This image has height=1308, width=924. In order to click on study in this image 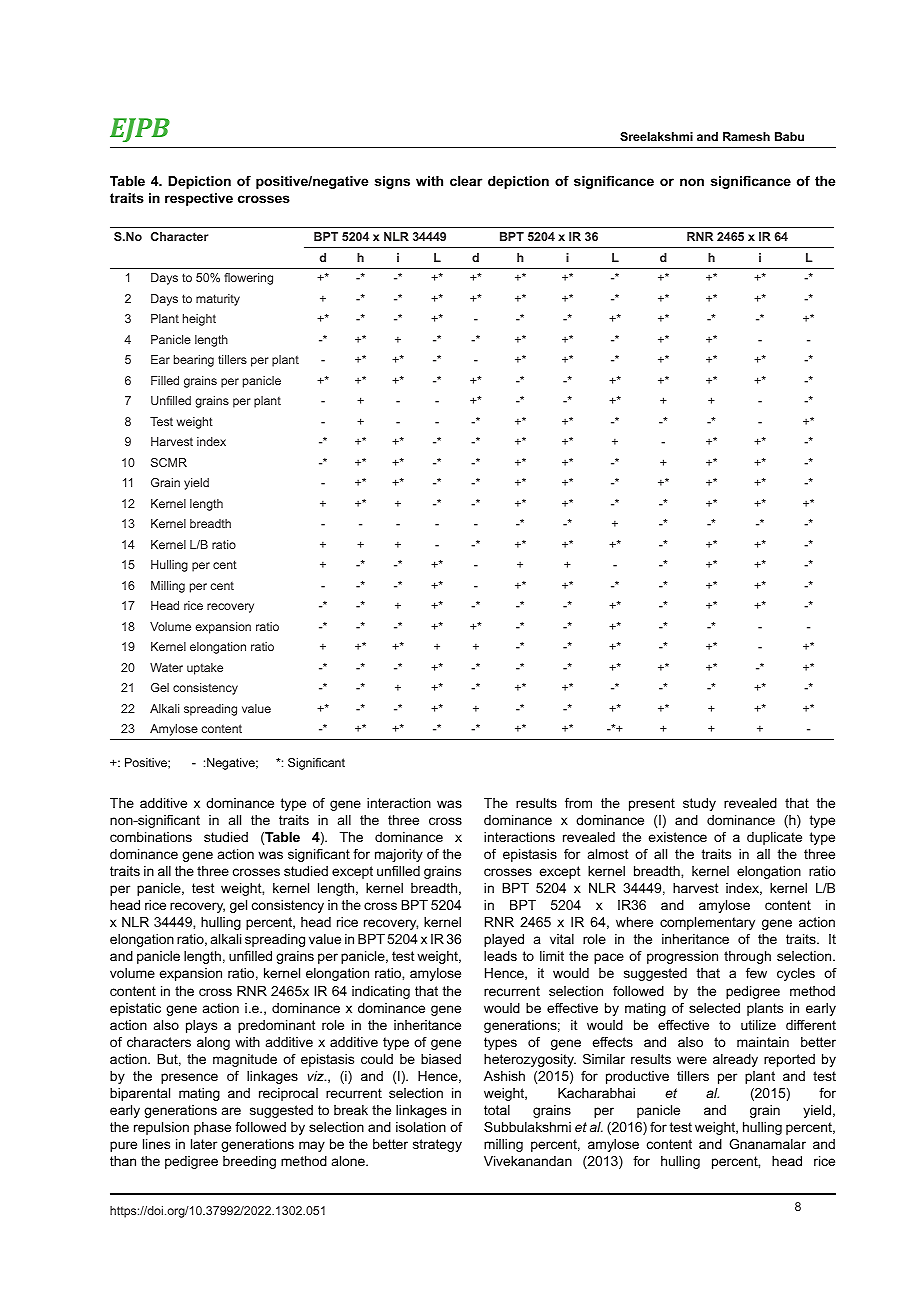, I will do `click(699, 804)`.
